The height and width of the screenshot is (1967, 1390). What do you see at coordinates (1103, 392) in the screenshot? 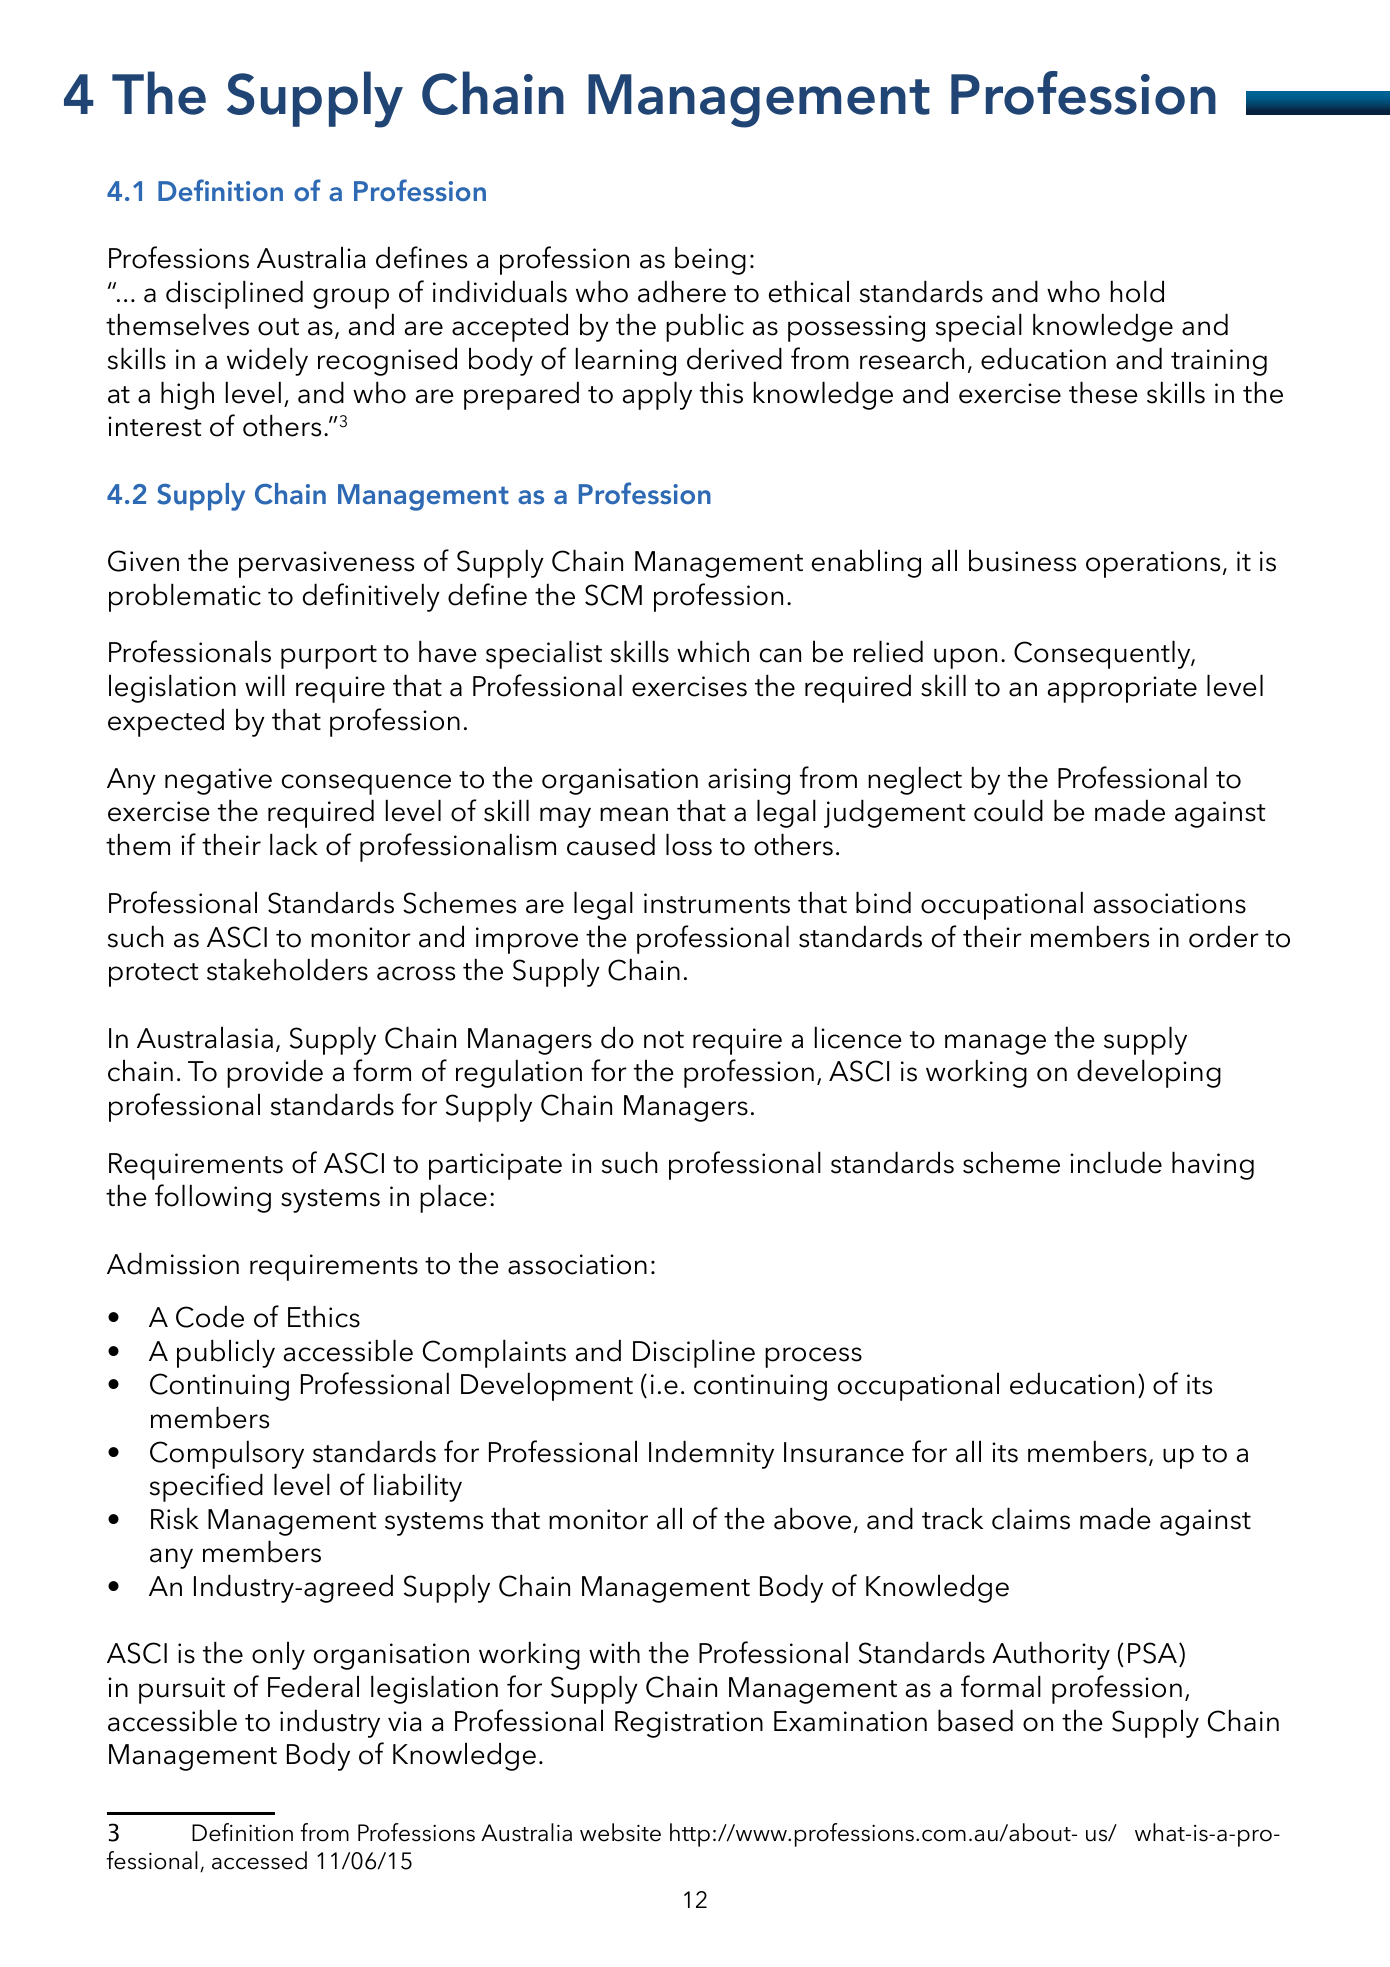
I see `these` at bounding box center [1103, 392].
